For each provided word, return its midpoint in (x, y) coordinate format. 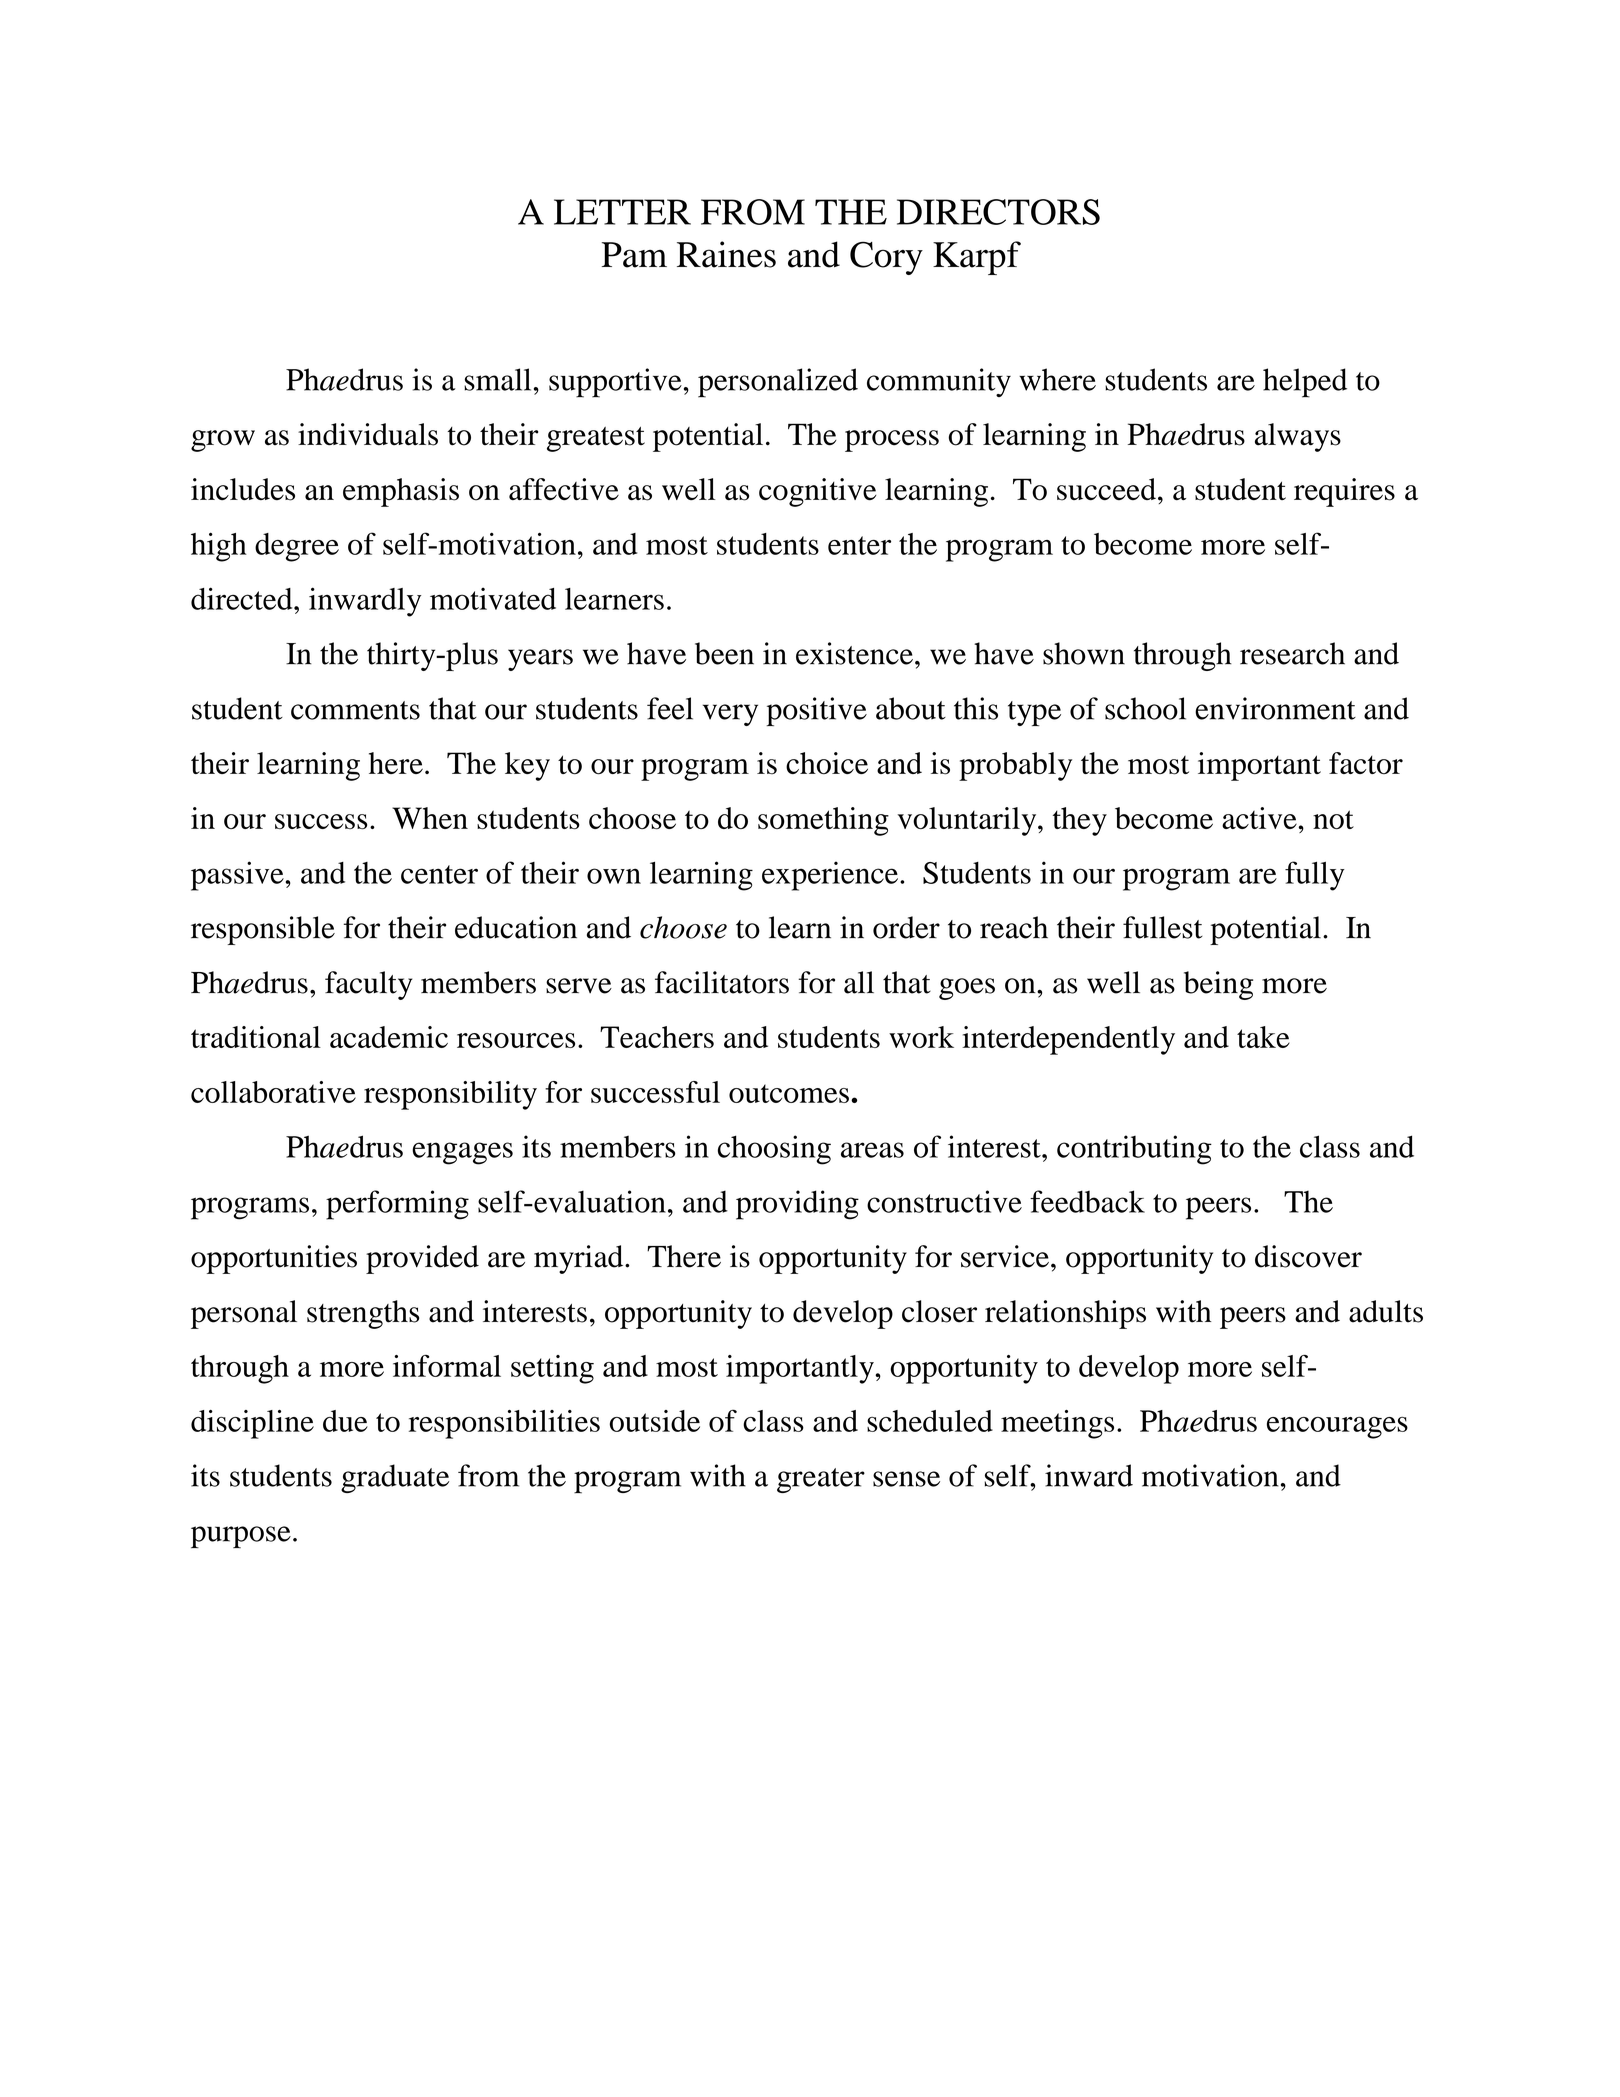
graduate (395, 1478)
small (497, 379)
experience (830, 876)
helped (1305, 383)
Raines (726, 254)
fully (1315, 876)
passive (237, 876)
